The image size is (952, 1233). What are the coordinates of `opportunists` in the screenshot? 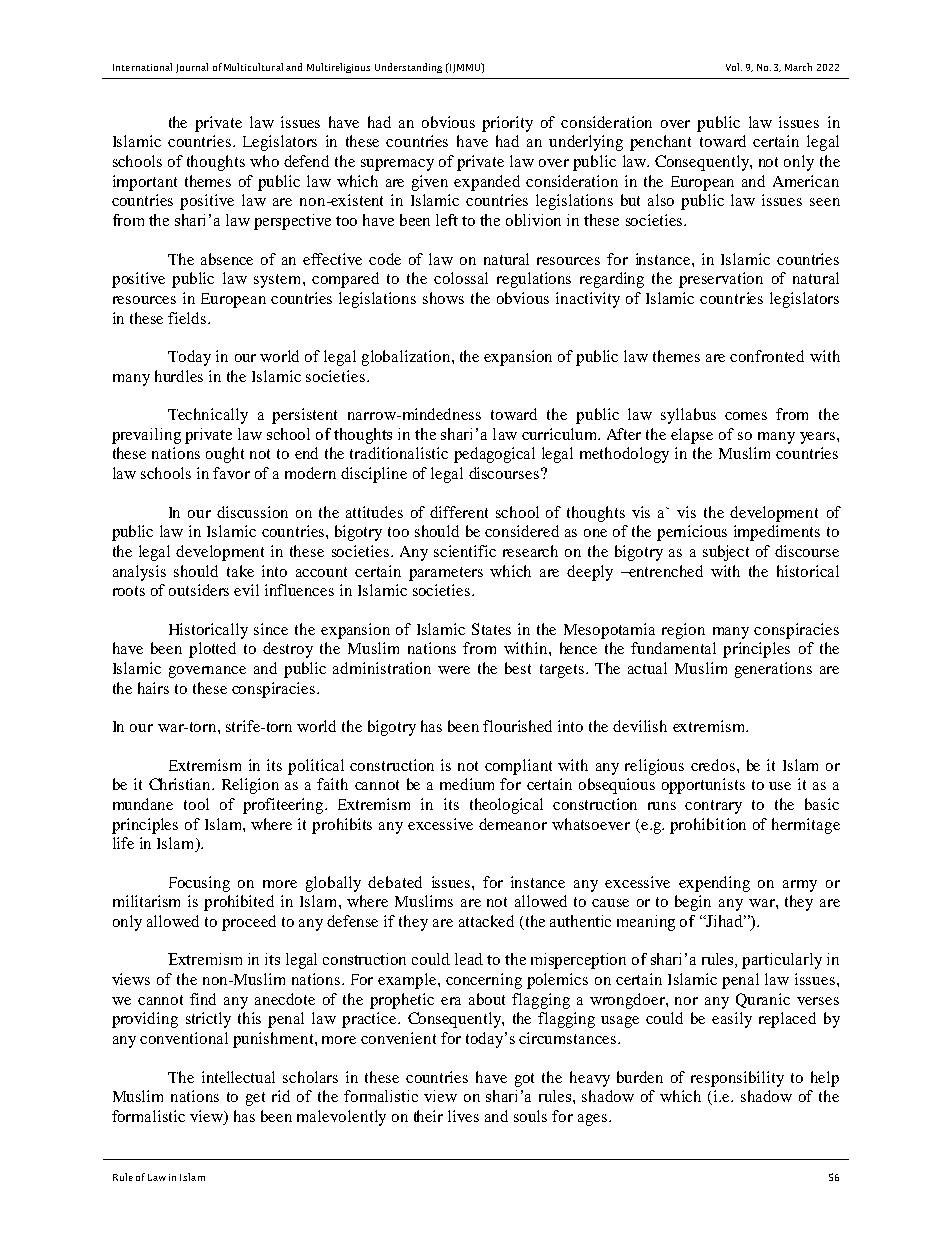 It's located at (703, 786).
